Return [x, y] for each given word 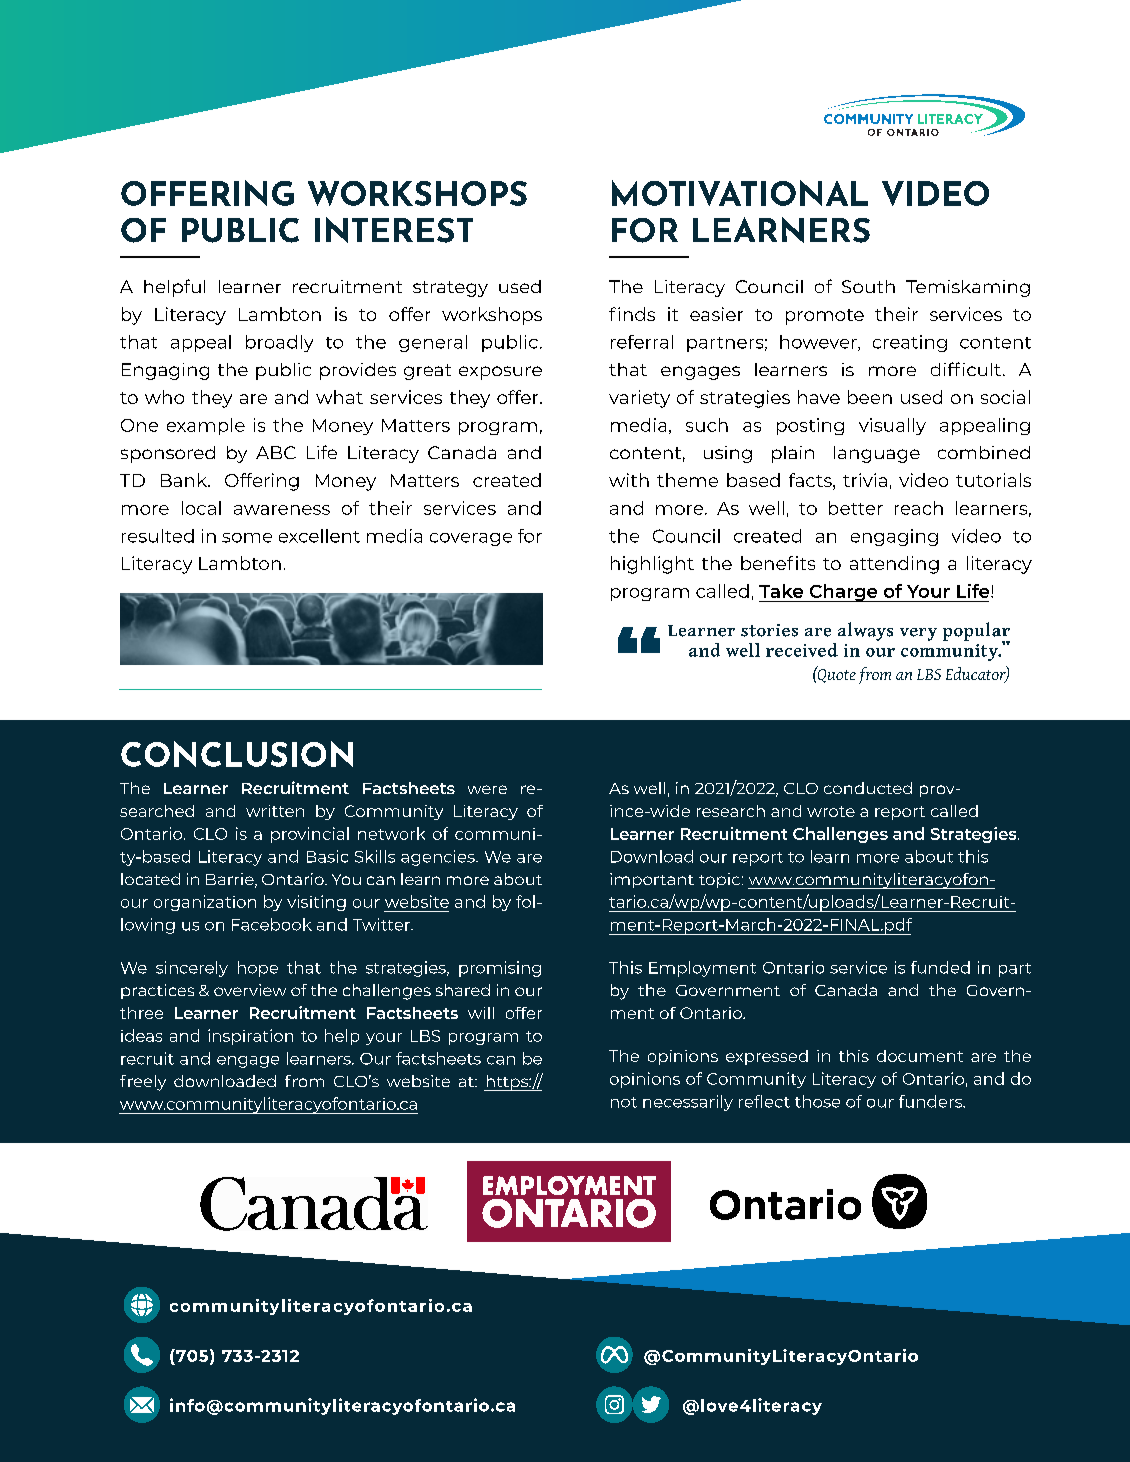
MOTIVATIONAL [740, 193]
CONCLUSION [237, 754]
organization [205, 903]
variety [639, 399]
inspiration [250, 1037]
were [487, 789]
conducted [868, 788]
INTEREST [394, 230]
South [868, 286]
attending [894, 565]
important [652, 880]
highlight [652, 565]
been [870, 397]
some [247, 538]
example [206, 426]
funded [940, 967]
